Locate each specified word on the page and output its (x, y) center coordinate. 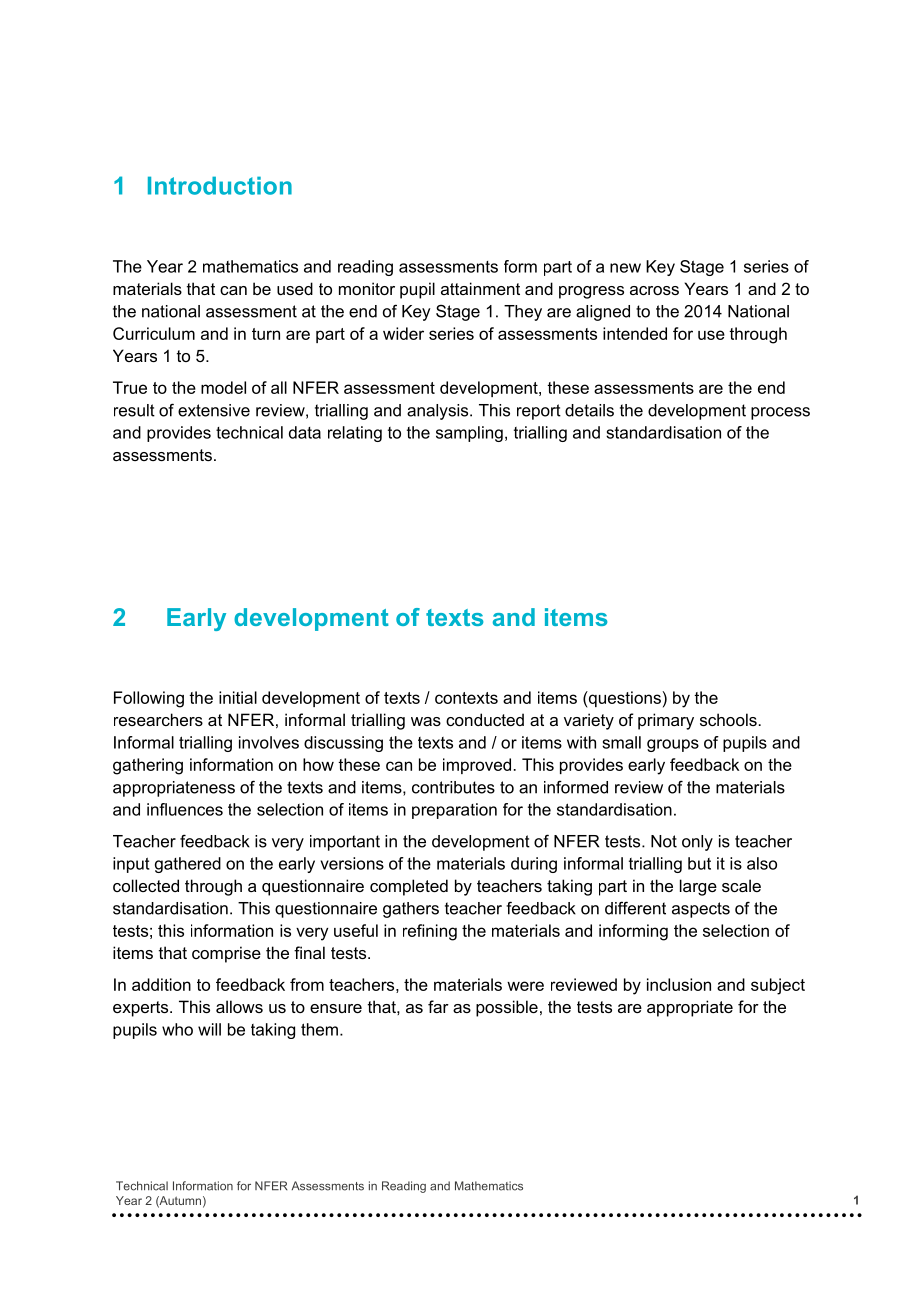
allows (239, 1006)
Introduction (220, 185)
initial (238, 697)
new (625, 268)
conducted (485, 719)
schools (728, 719)
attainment (480, 288)
